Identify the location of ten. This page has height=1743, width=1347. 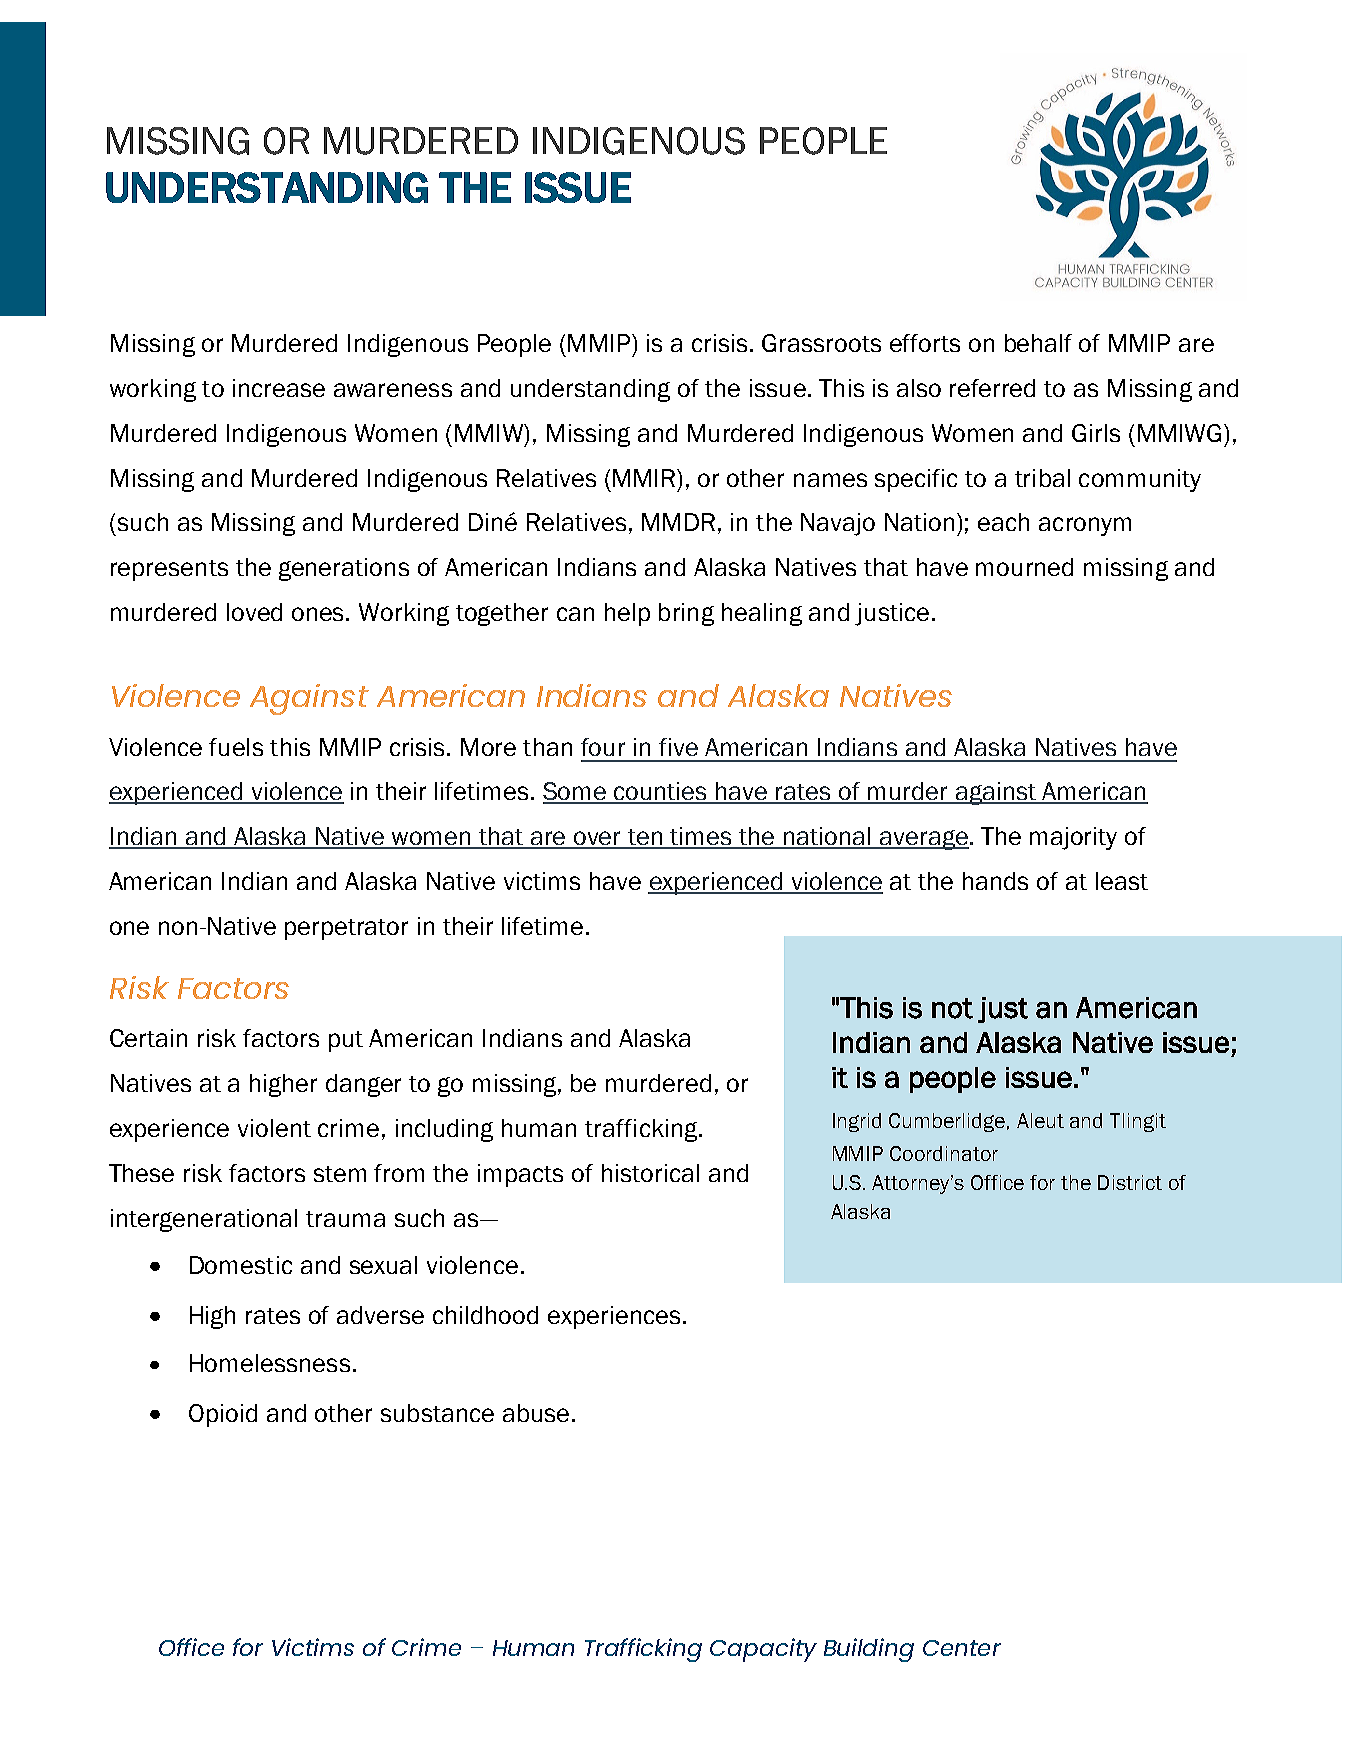
(645, 838).
